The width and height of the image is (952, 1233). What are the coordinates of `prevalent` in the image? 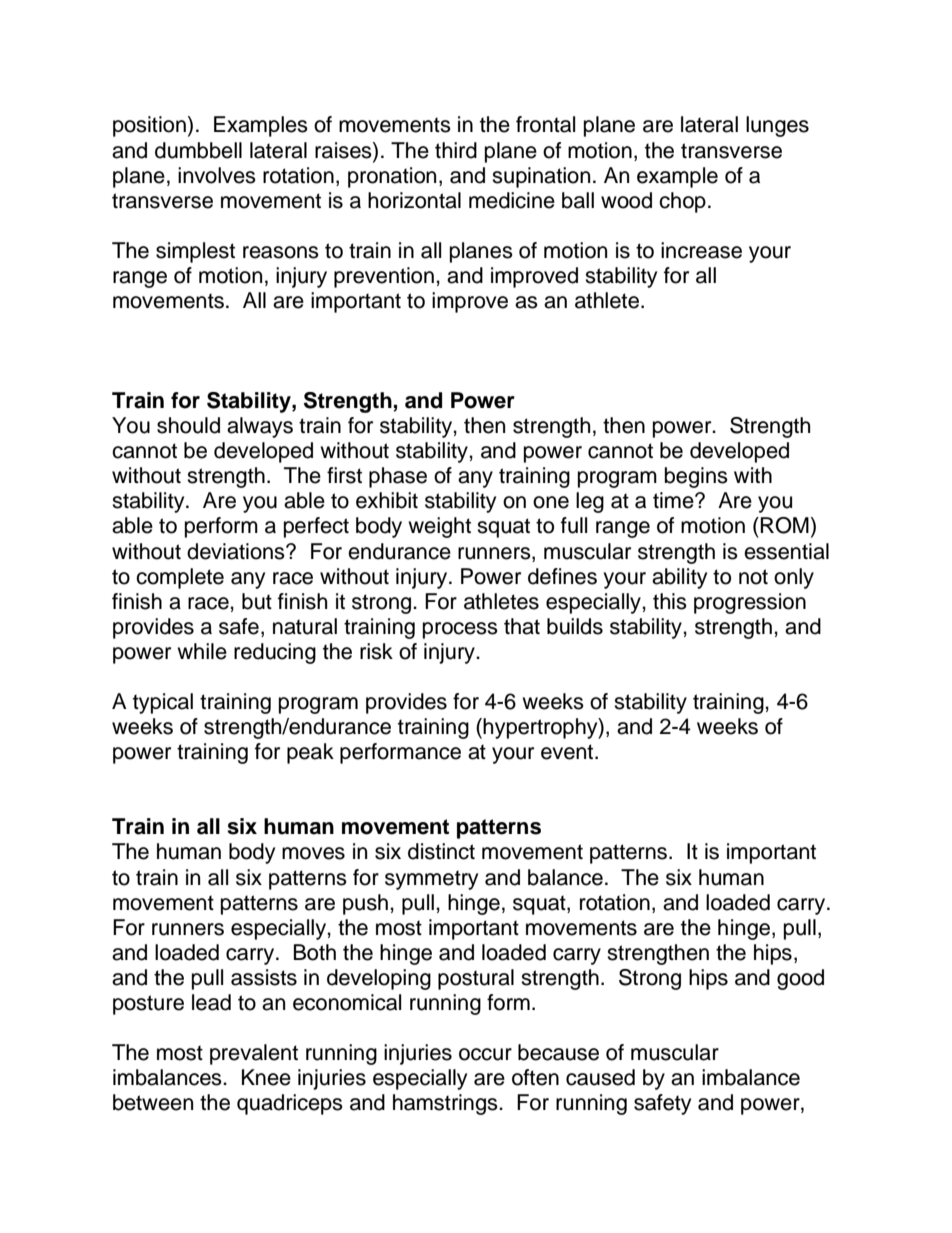 It's located at (254, 1054).
